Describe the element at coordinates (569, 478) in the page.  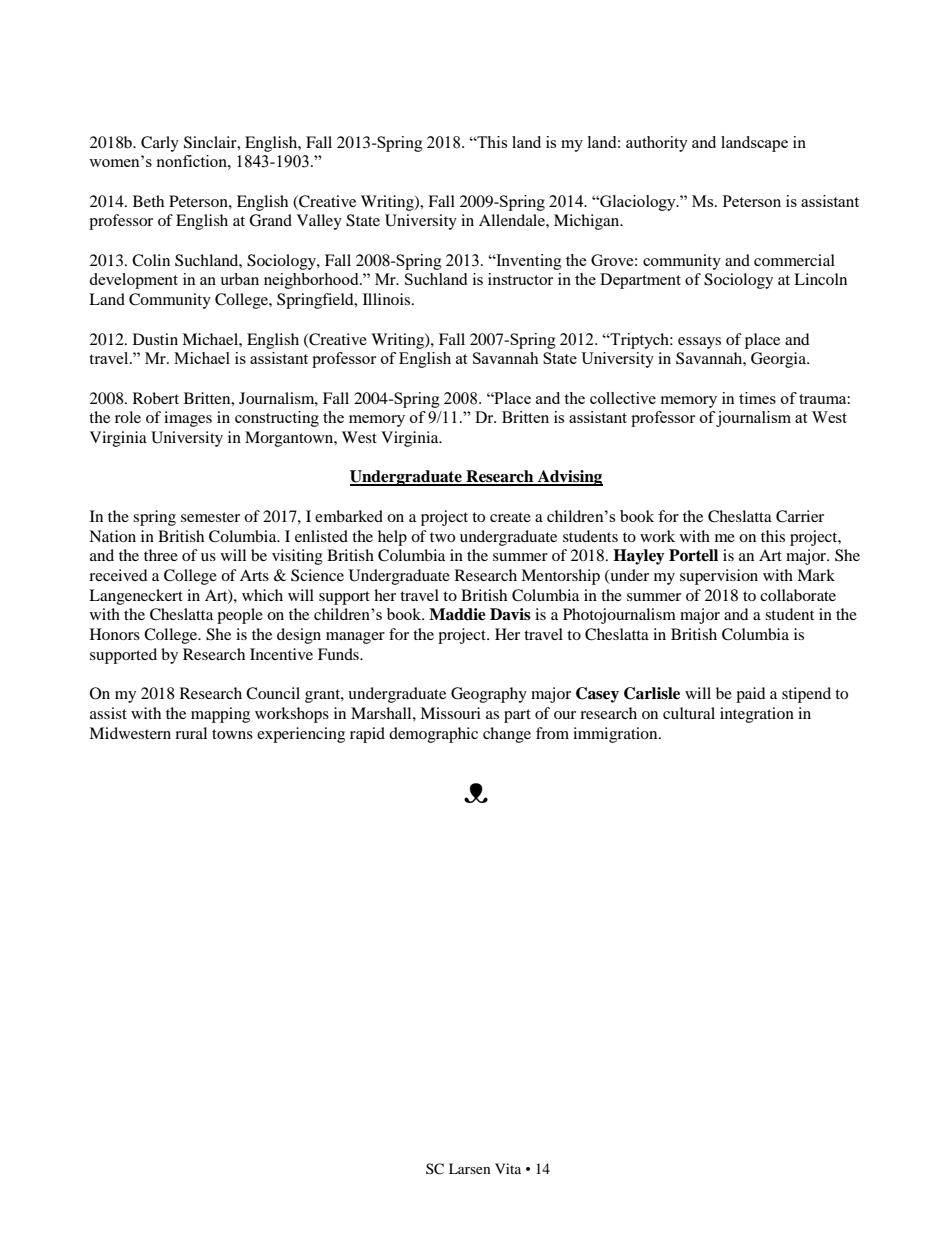
I see `Advising` at that location.
